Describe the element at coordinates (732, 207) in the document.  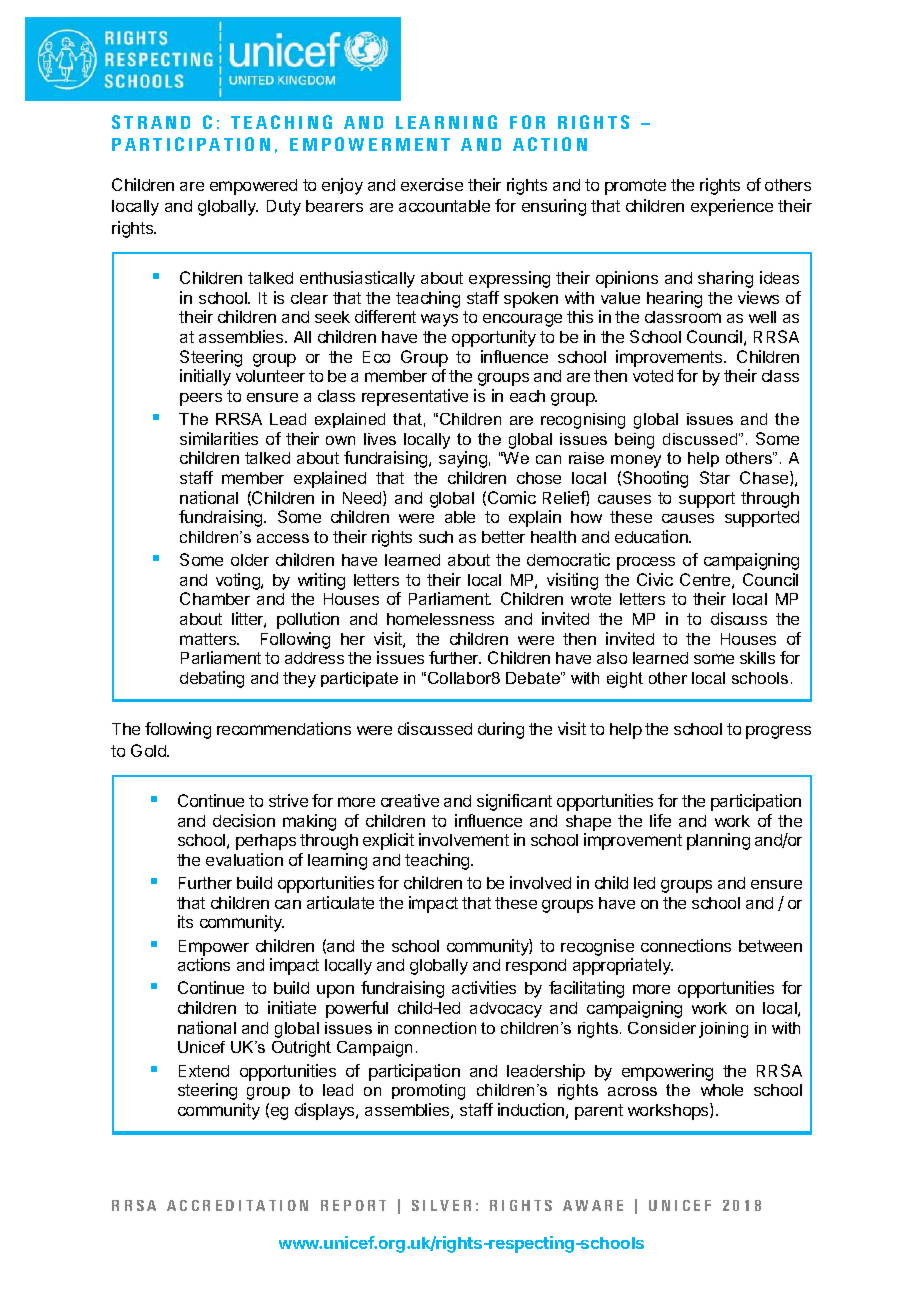
I see `experience` at that location.
